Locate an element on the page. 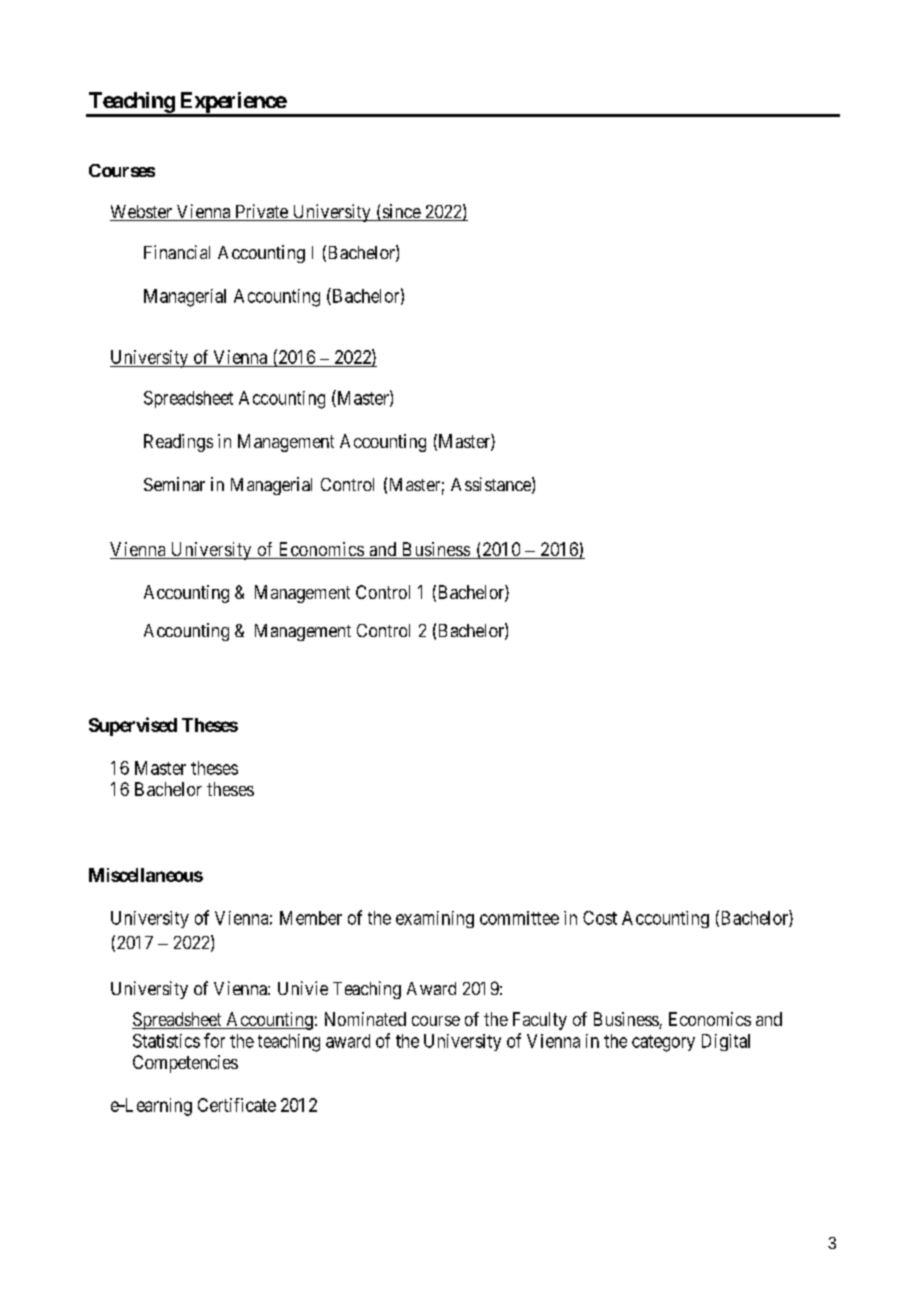 This document has width=924, height=1308. since is located at coordinates (401, 212).
